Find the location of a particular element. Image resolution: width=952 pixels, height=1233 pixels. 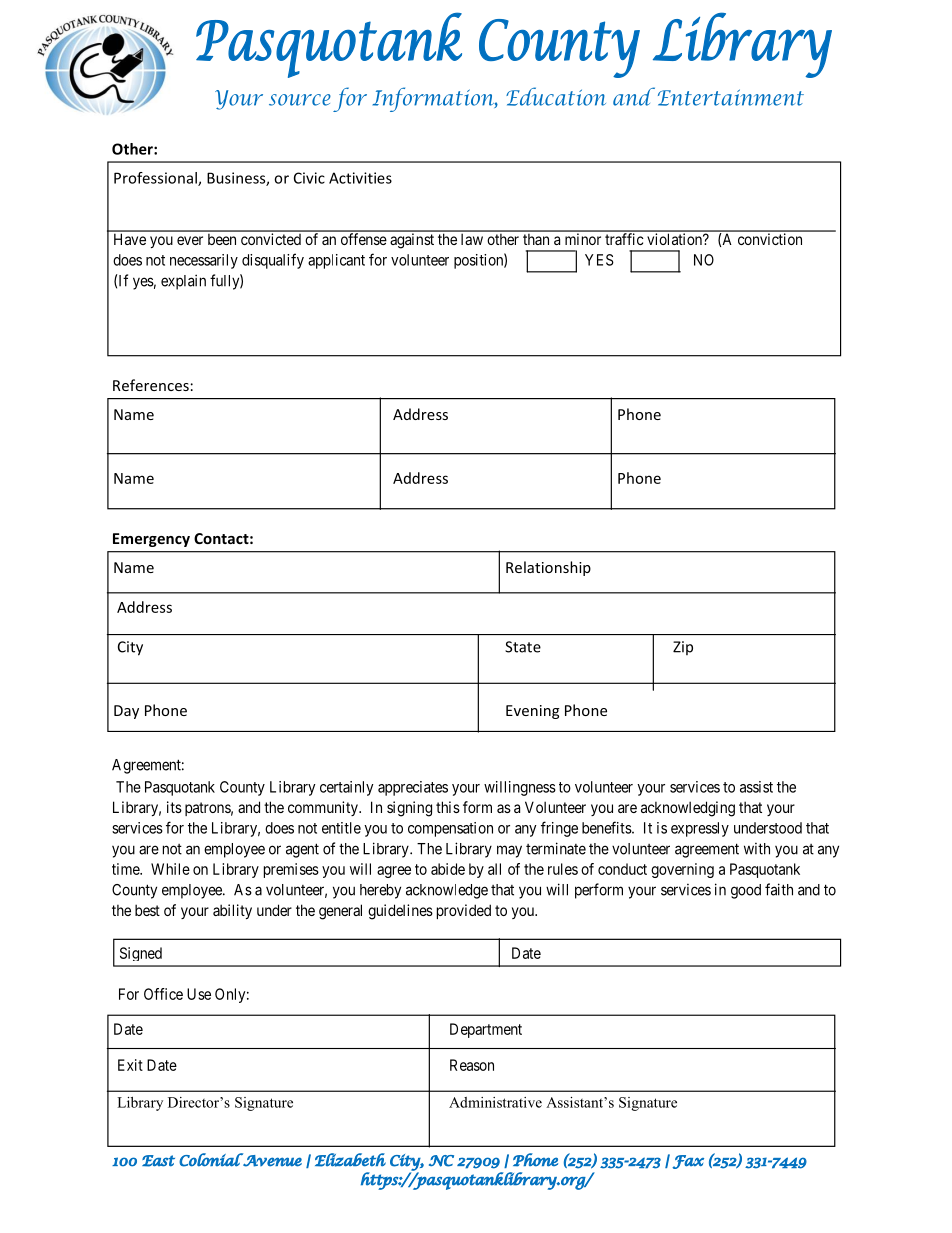

State is located at coordinates (523, 647).
